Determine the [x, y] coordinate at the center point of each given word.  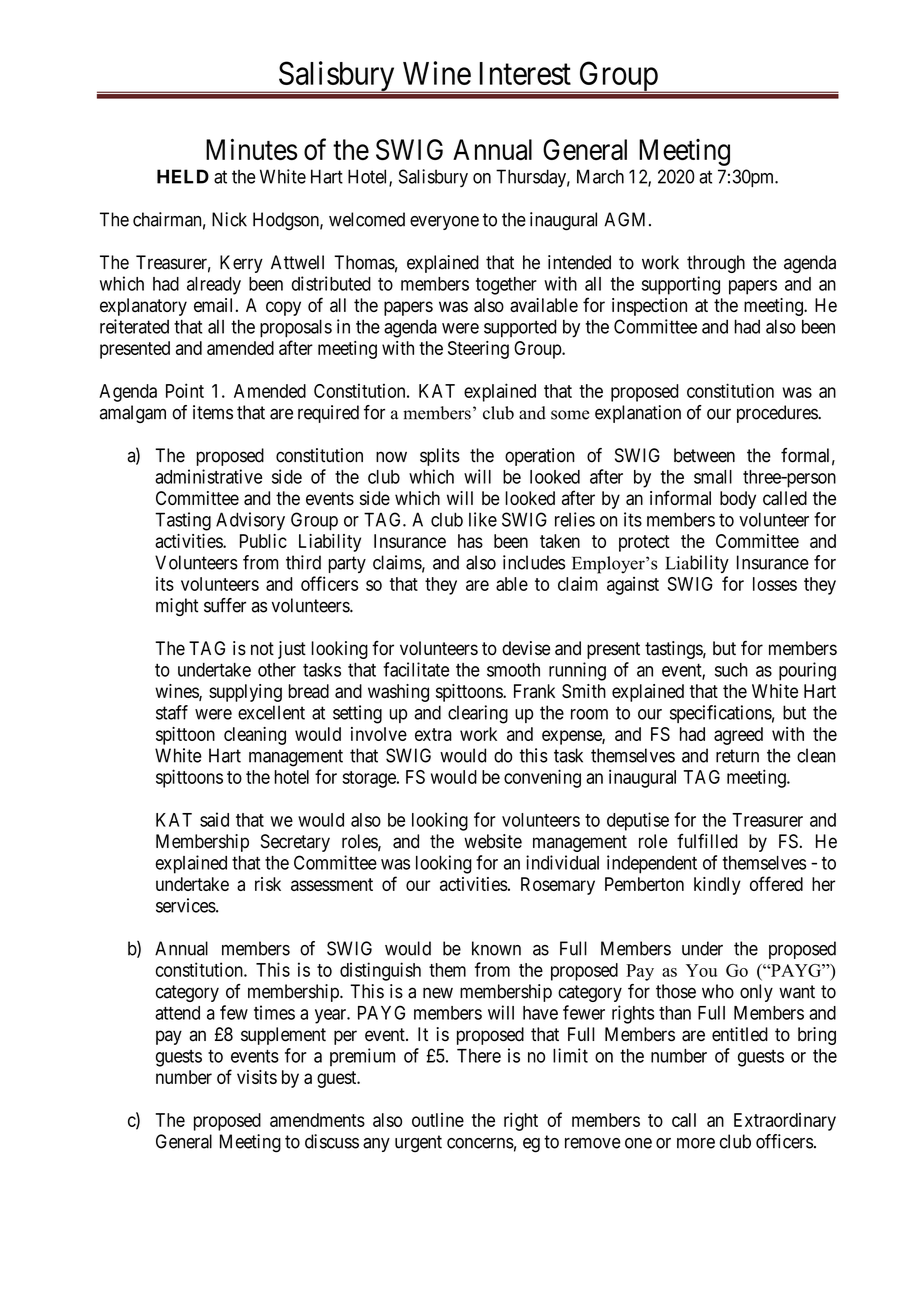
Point [185, 390]
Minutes [251, 149]
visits [257, 1077]
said [214, 819]
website [493, 841]
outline [438, 1120]
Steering [478, 350]
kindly [717, 886]
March [600, 176]
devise [526, 648]
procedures [778, 414]
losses [775, 584]
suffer [225, 605]
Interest [525, 73]
